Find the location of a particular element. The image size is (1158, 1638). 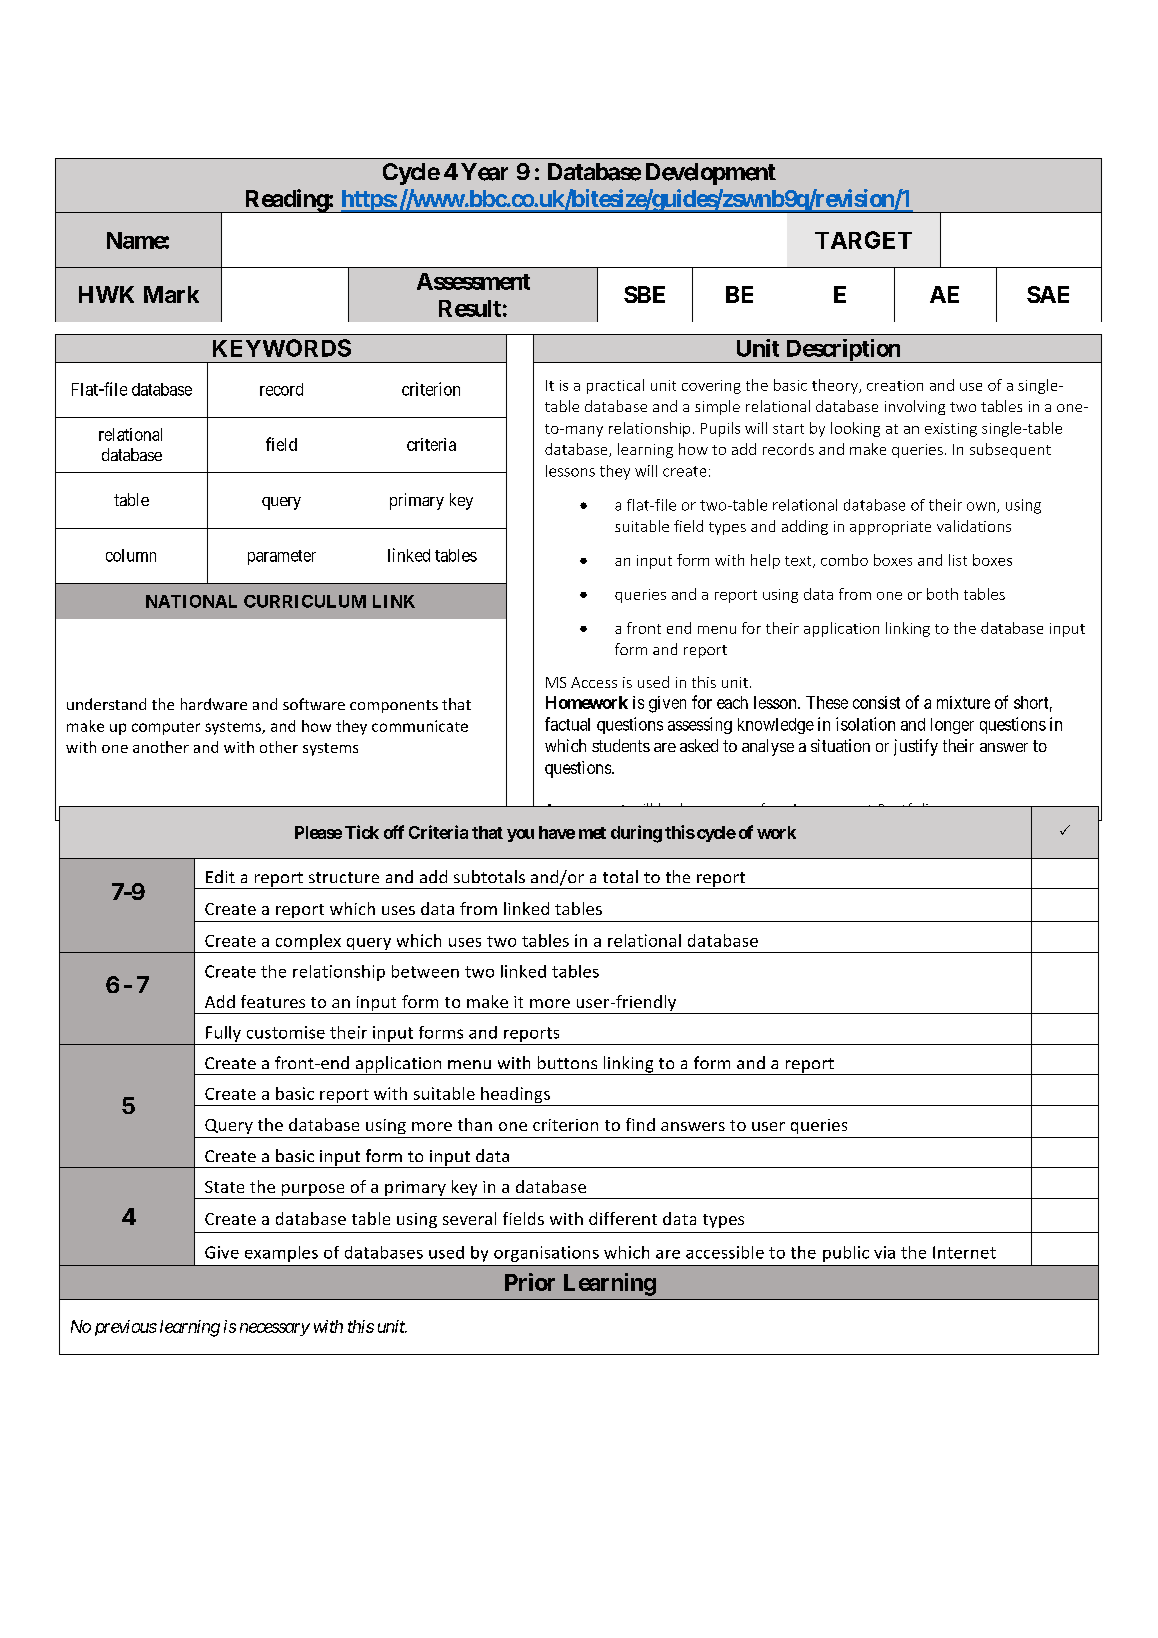

find is located at coordinates (640, 1124).
